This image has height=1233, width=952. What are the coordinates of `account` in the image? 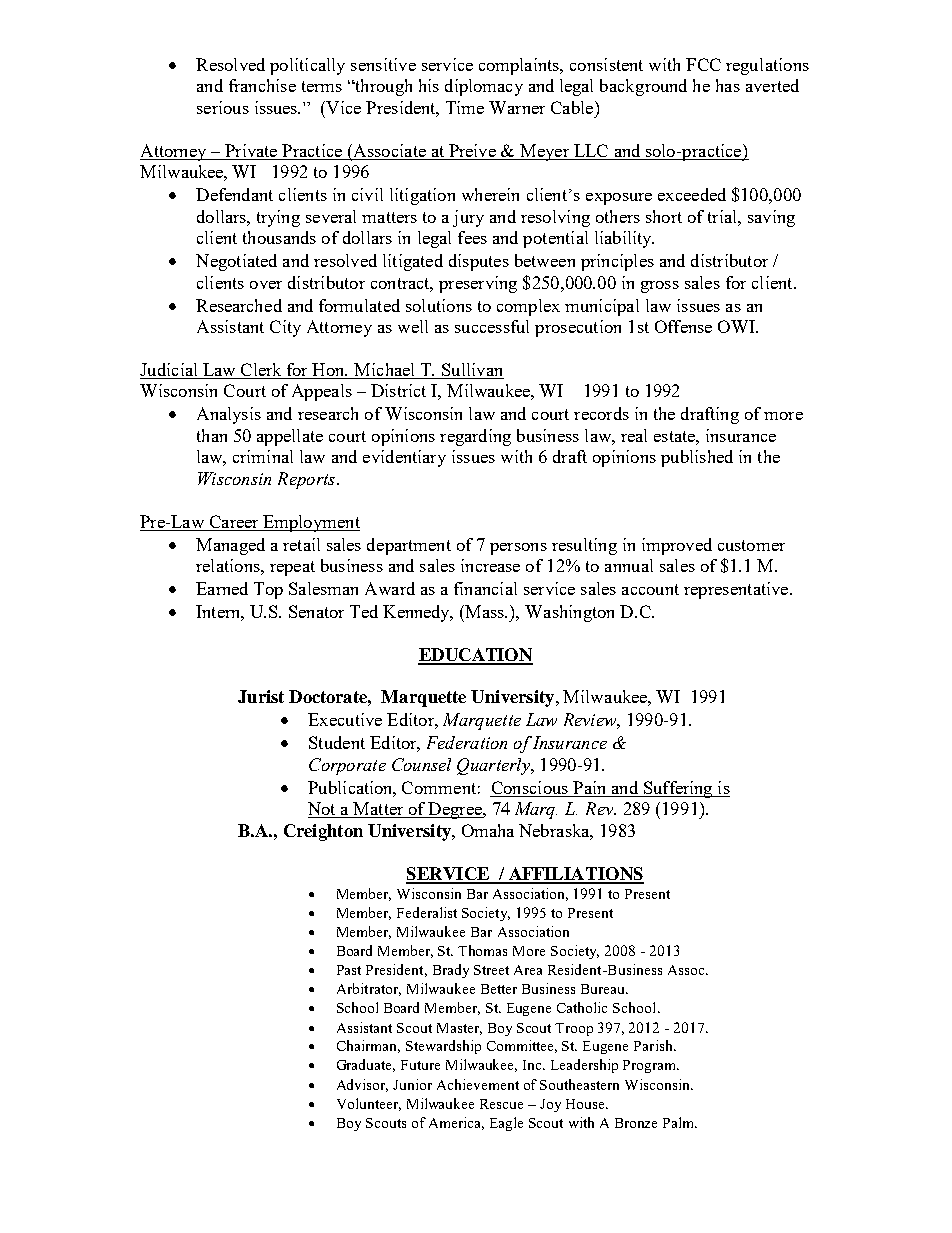 It's located at (650, 589).
